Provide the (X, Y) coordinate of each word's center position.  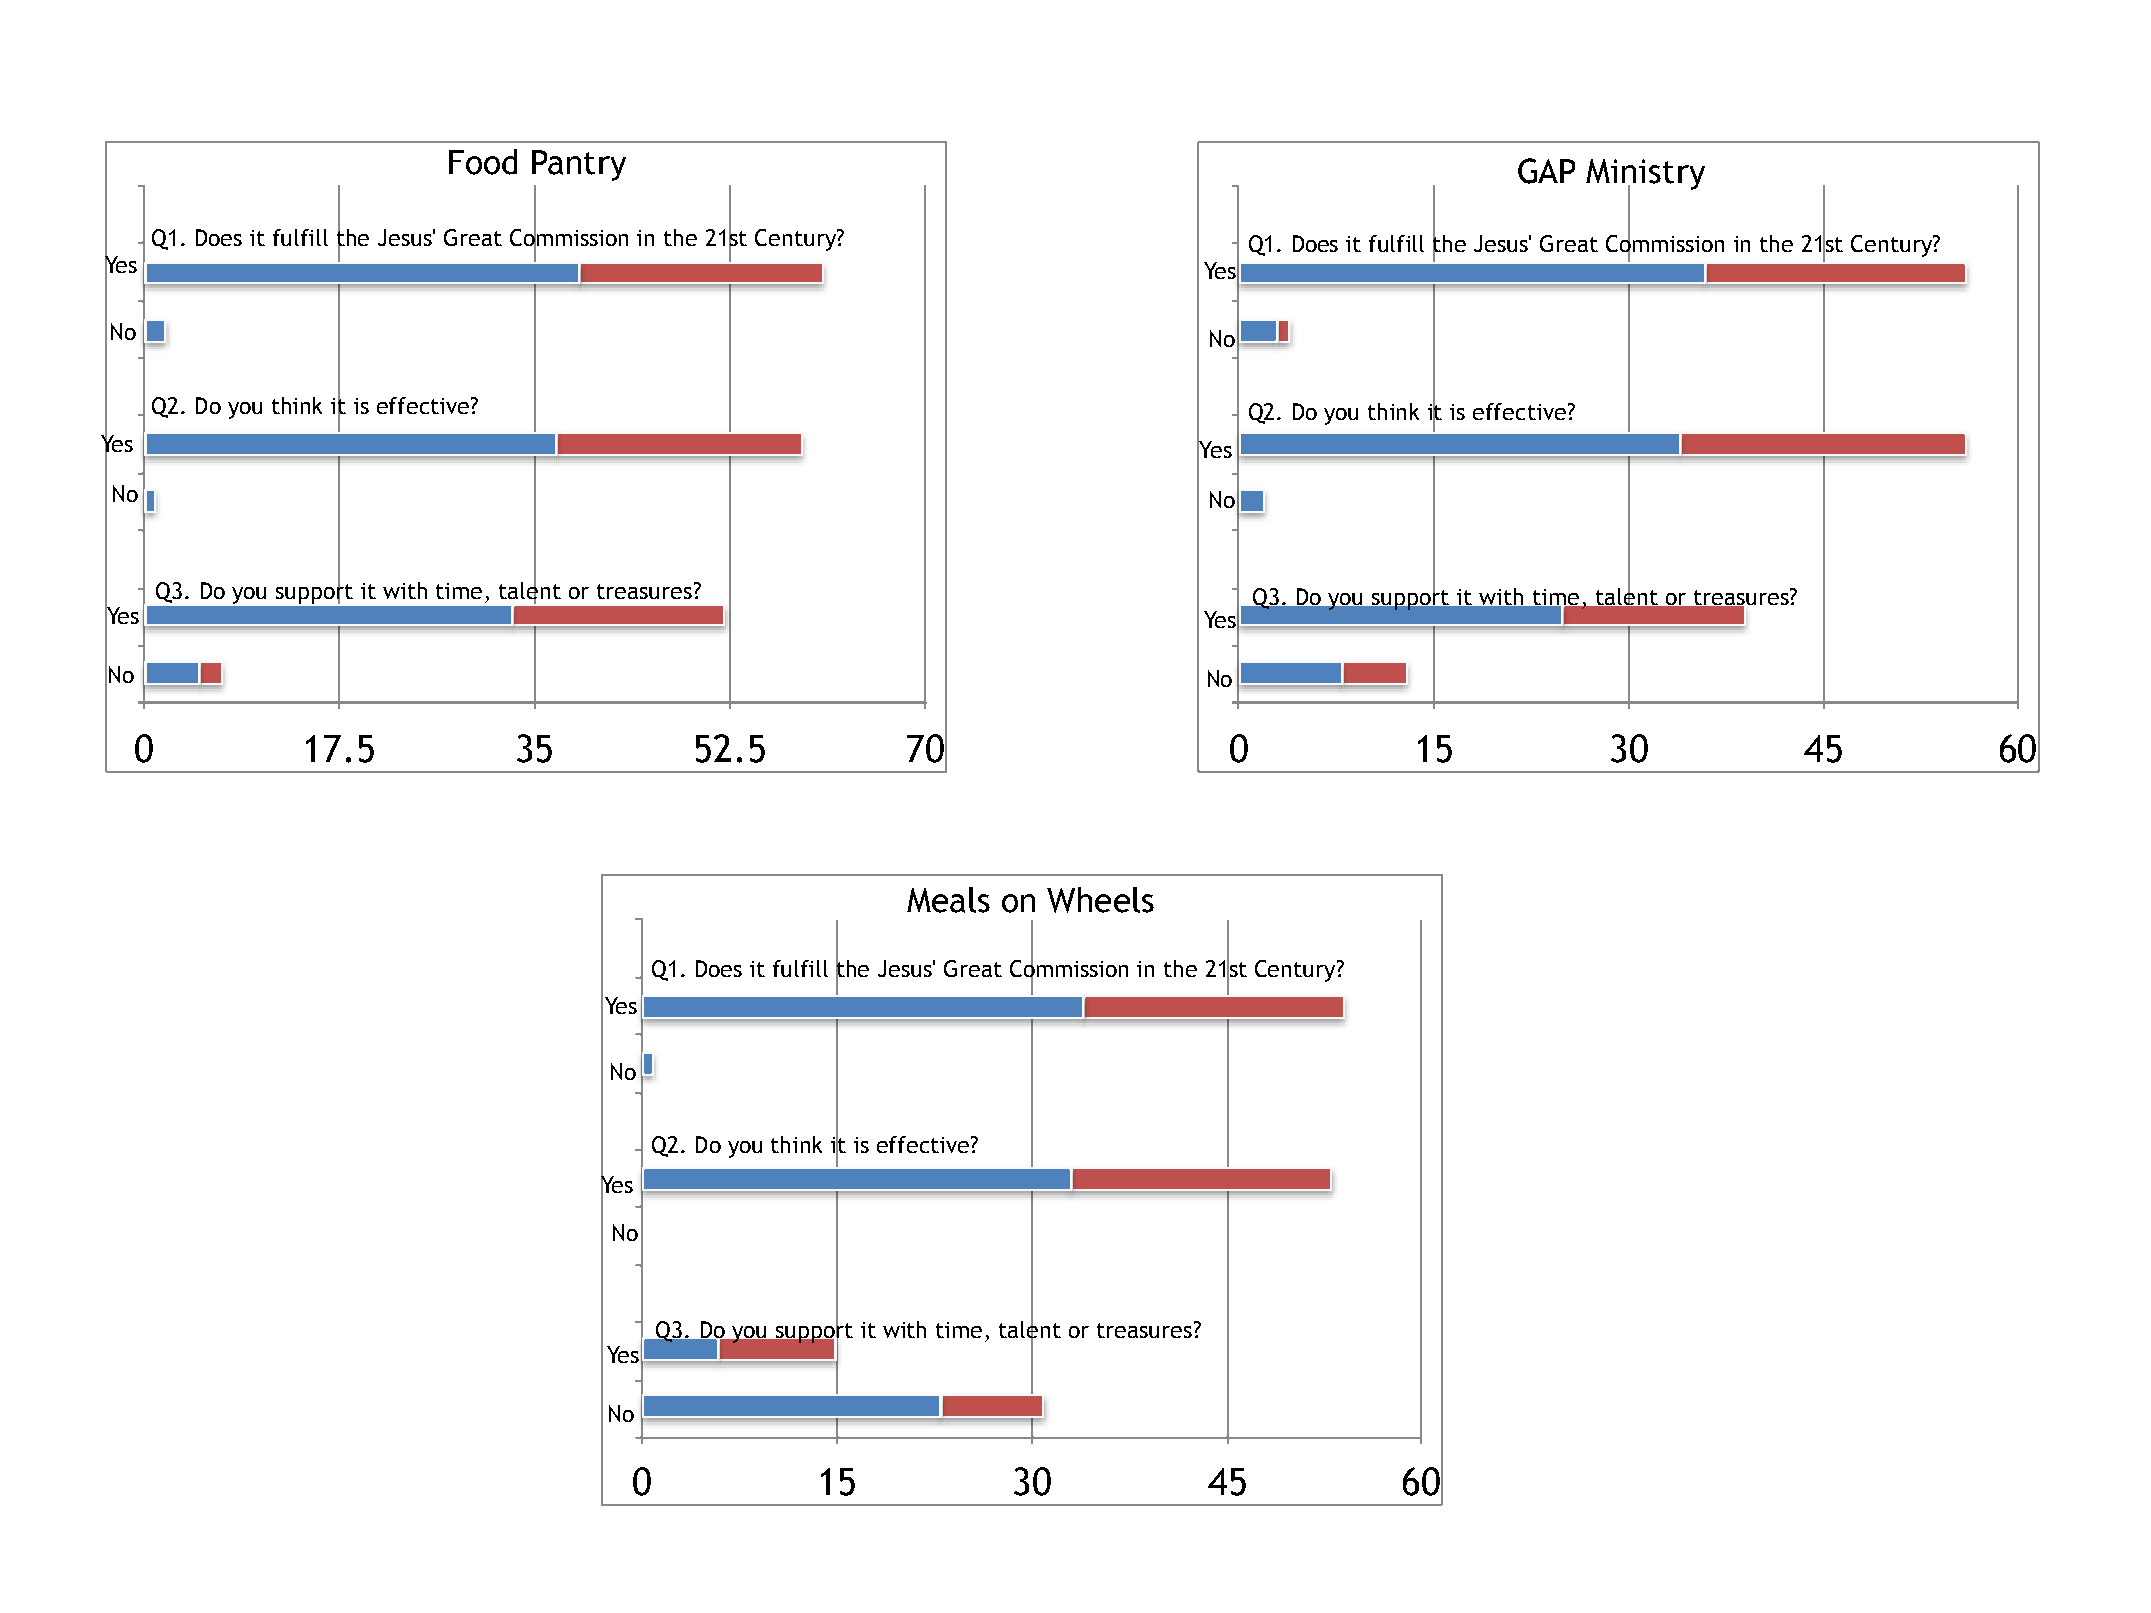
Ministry (1645, 175)
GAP (1546, 171)
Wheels (1100, 900)
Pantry (579, 165)
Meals (948, 900)
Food (483, 162)
